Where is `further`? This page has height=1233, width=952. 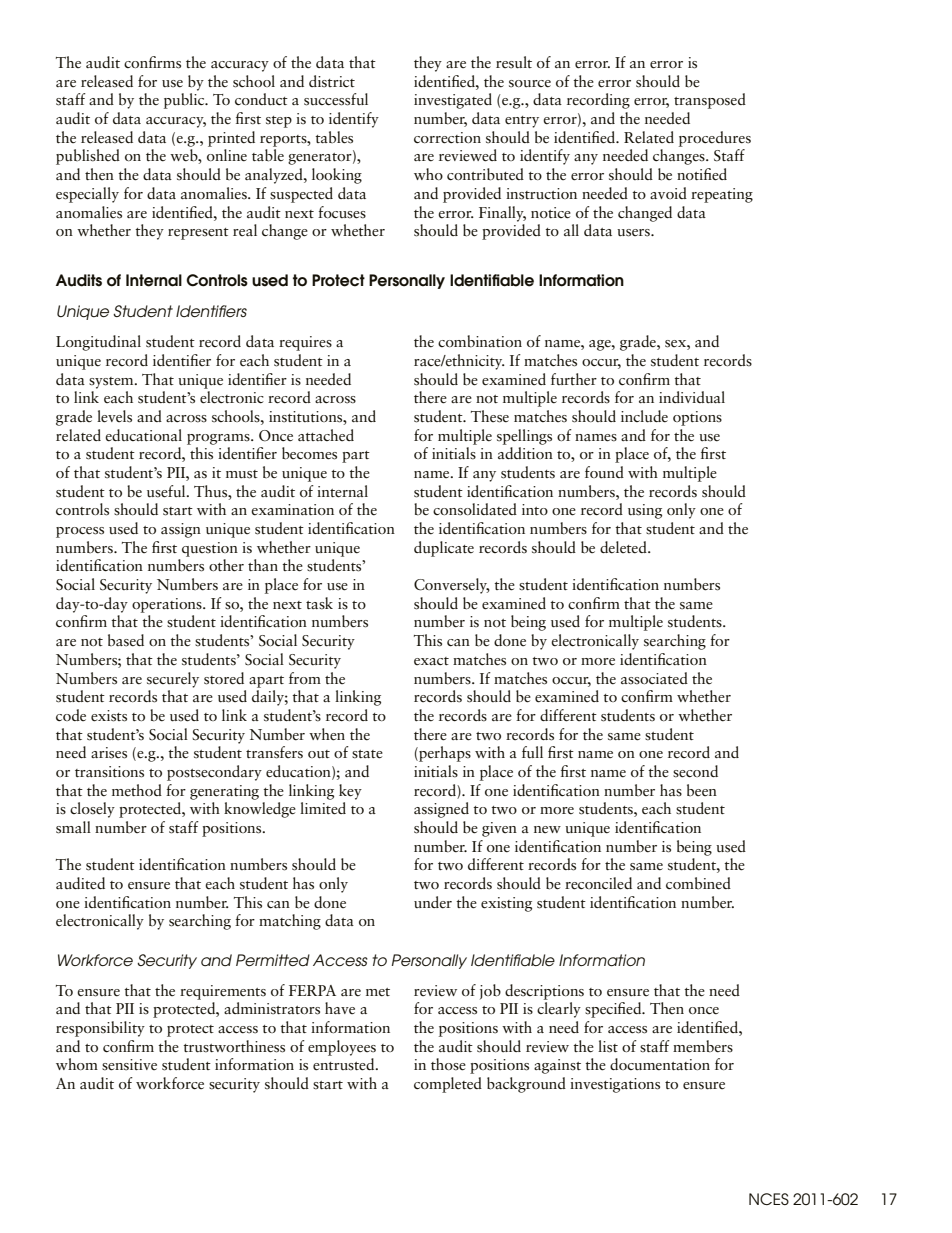
further is located at coordinates (574, 379).
